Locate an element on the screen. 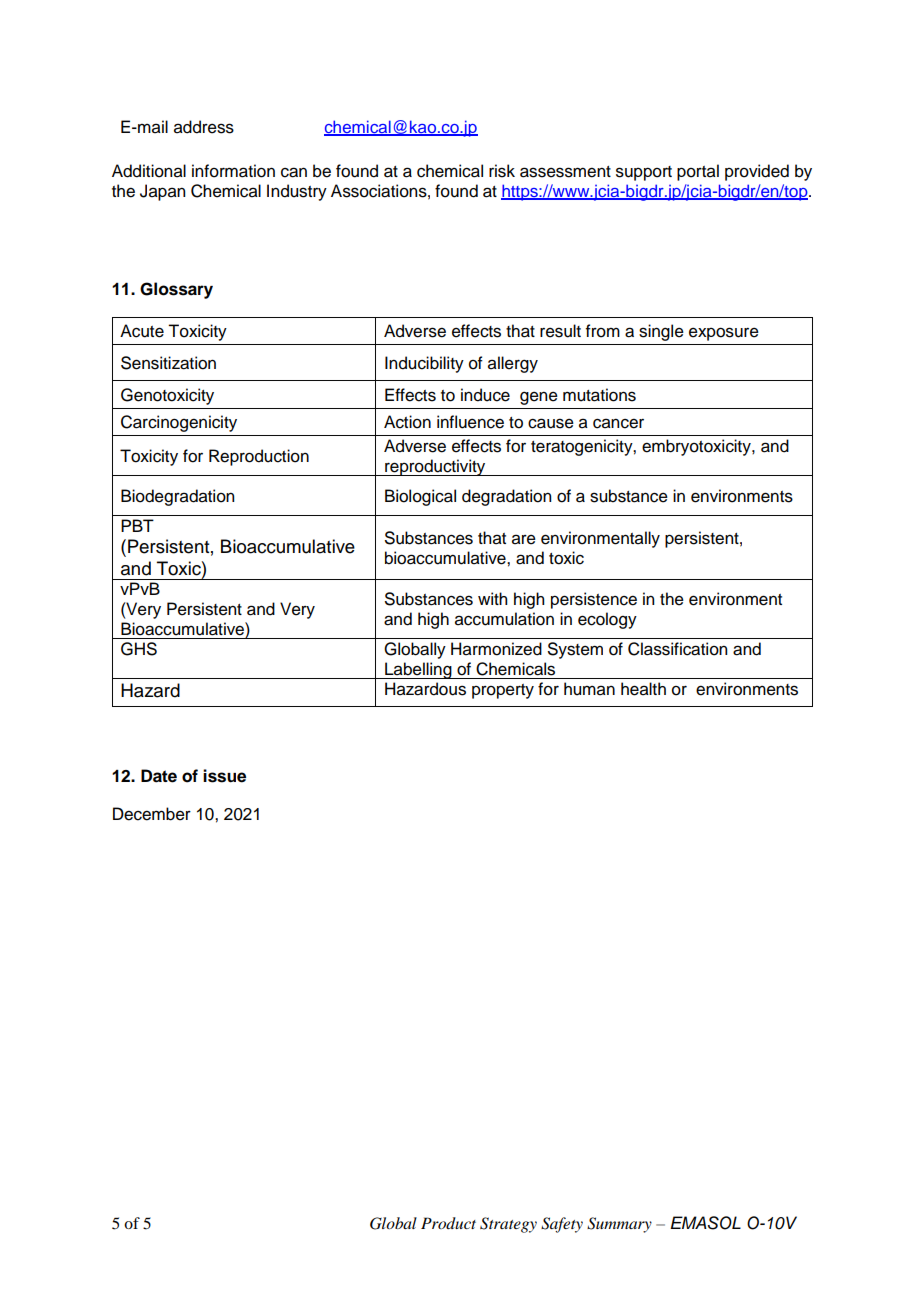 This screenshot has height=1307, width=924. GHS is located at coordinates (139, 649).
